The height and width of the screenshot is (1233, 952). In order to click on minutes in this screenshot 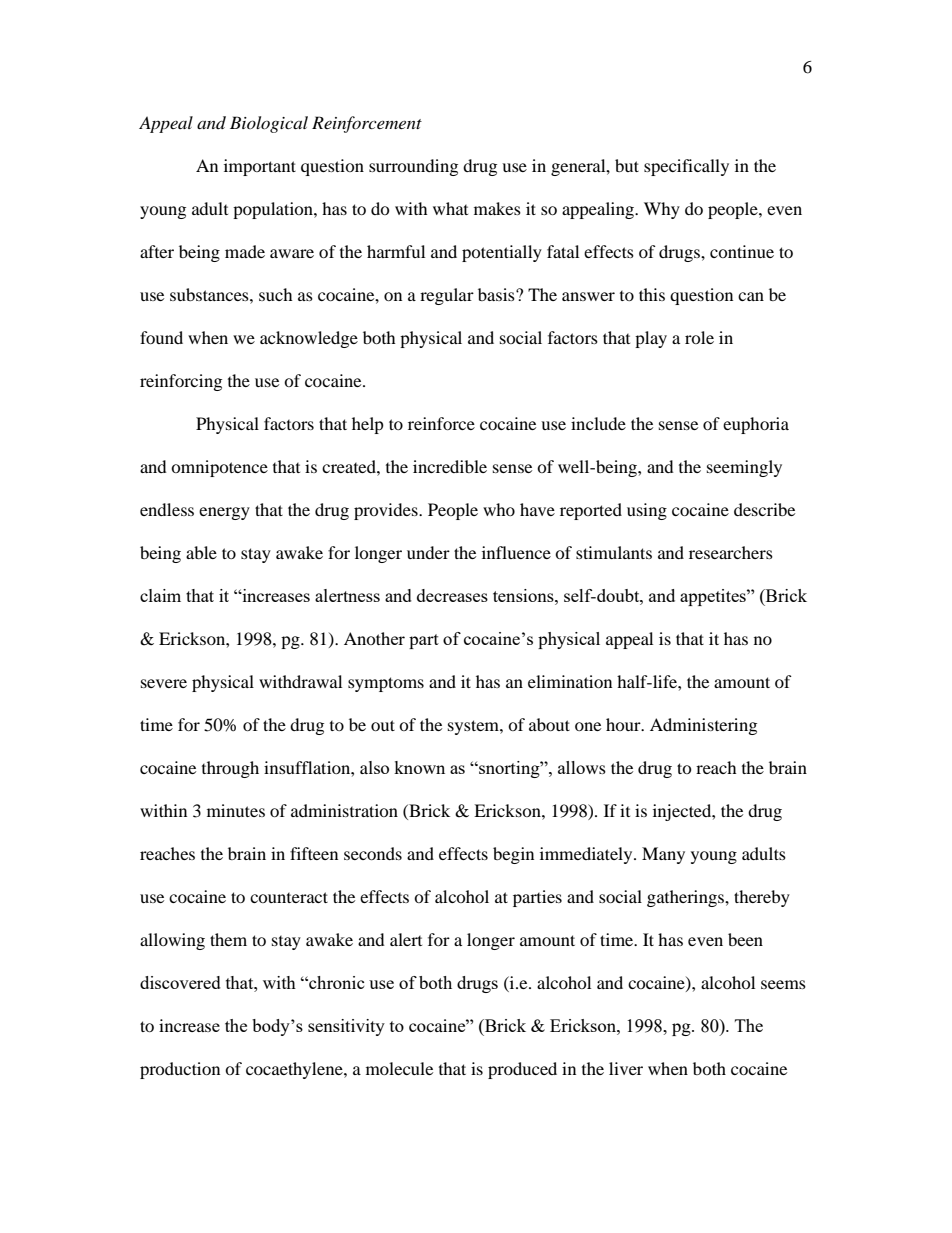, I will do `click(236, 810)`.
